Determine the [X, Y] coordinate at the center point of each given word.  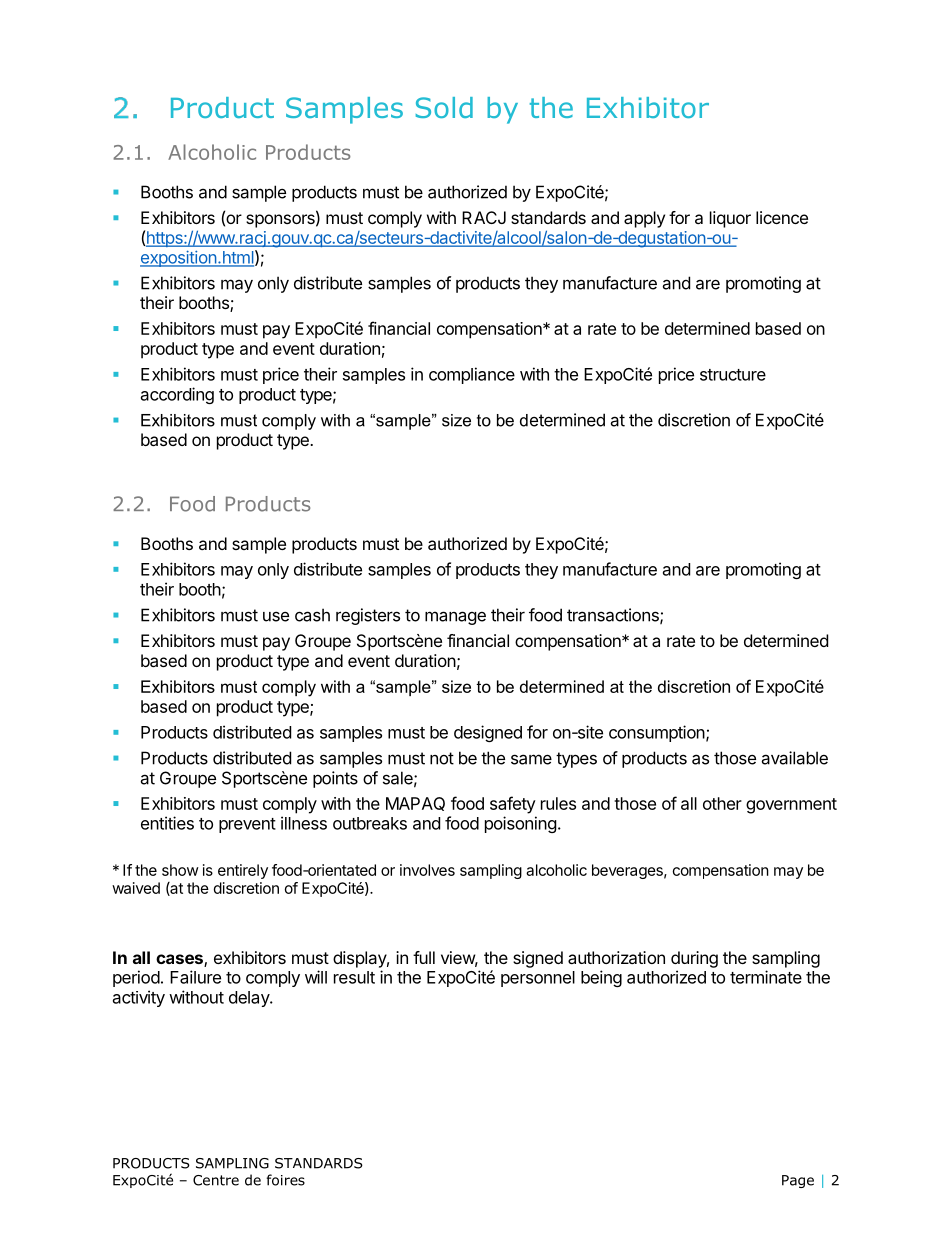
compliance [472, 375]
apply [644, 219]
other [722, 803]
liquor [730, 219]
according [177, 395]
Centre [216, 1180]
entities [167, 823]
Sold [444, 107]
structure [733, 375]
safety [513, 805]
